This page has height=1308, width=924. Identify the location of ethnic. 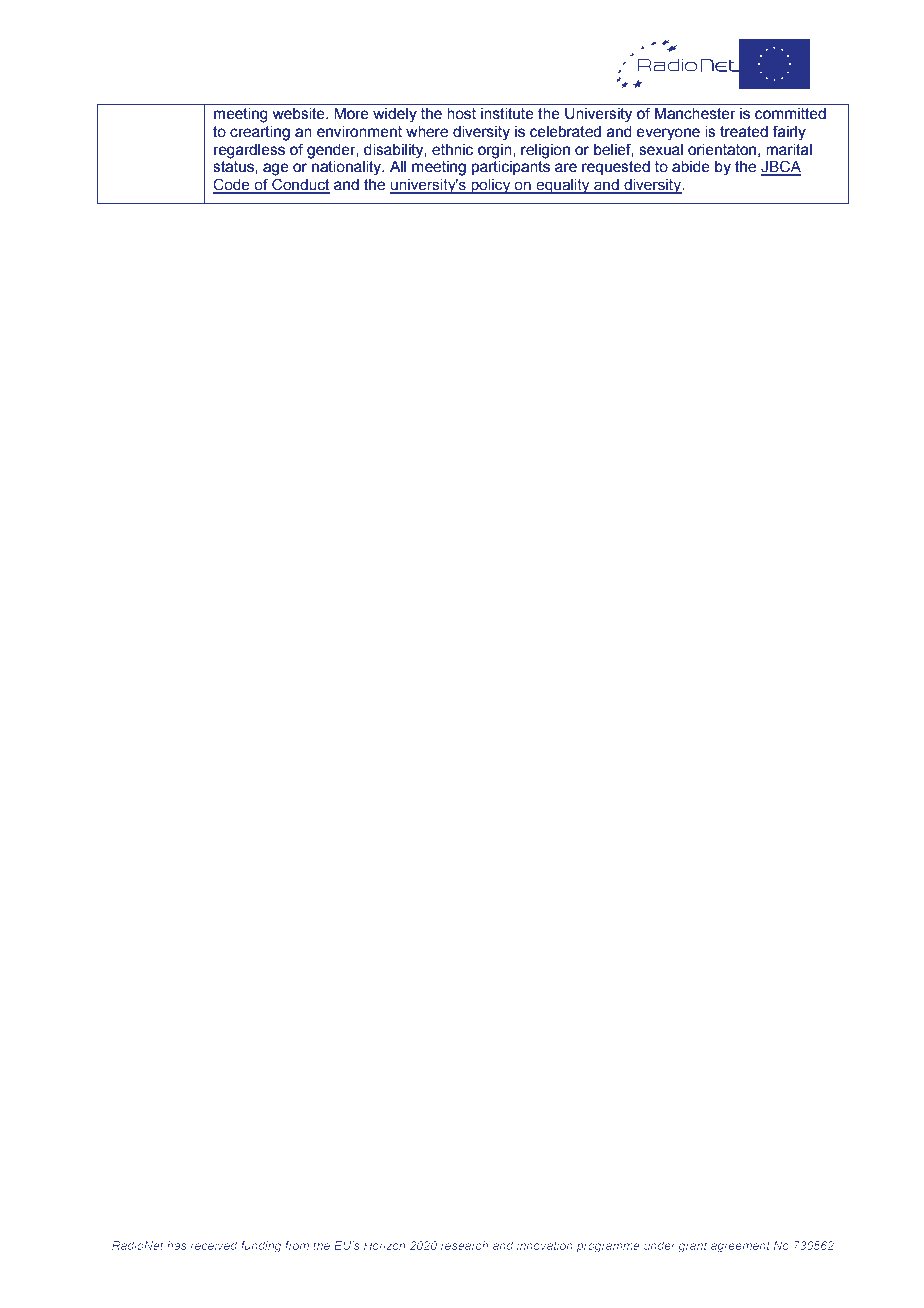
(452, 150).
